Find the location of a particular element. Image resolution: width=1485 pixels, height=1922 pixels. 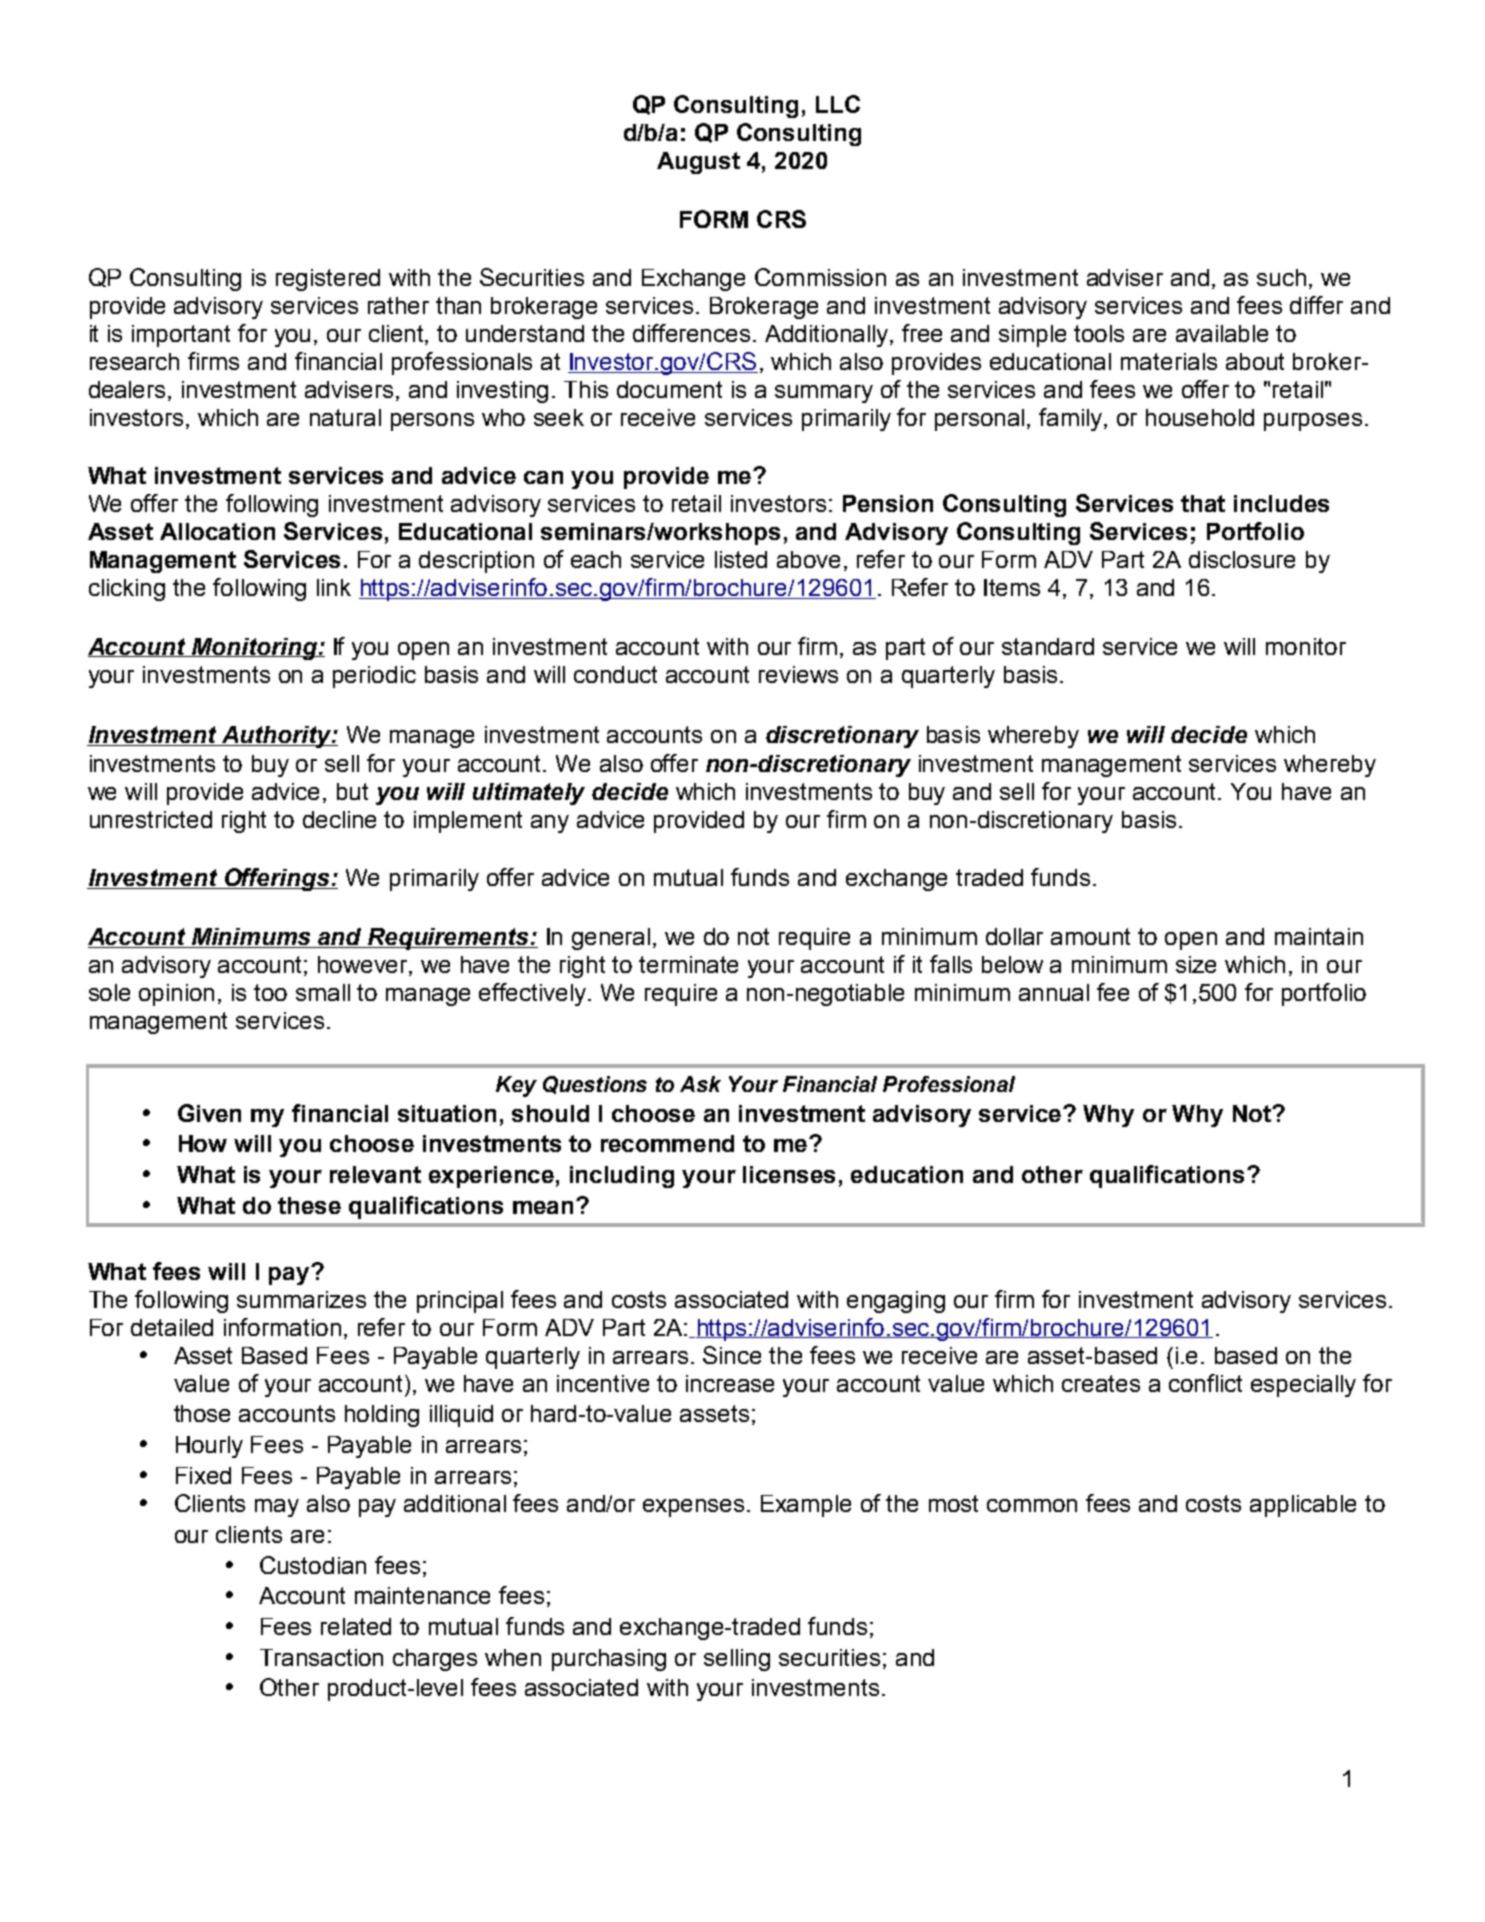

Allocation is located at coordinates (217, 531).
